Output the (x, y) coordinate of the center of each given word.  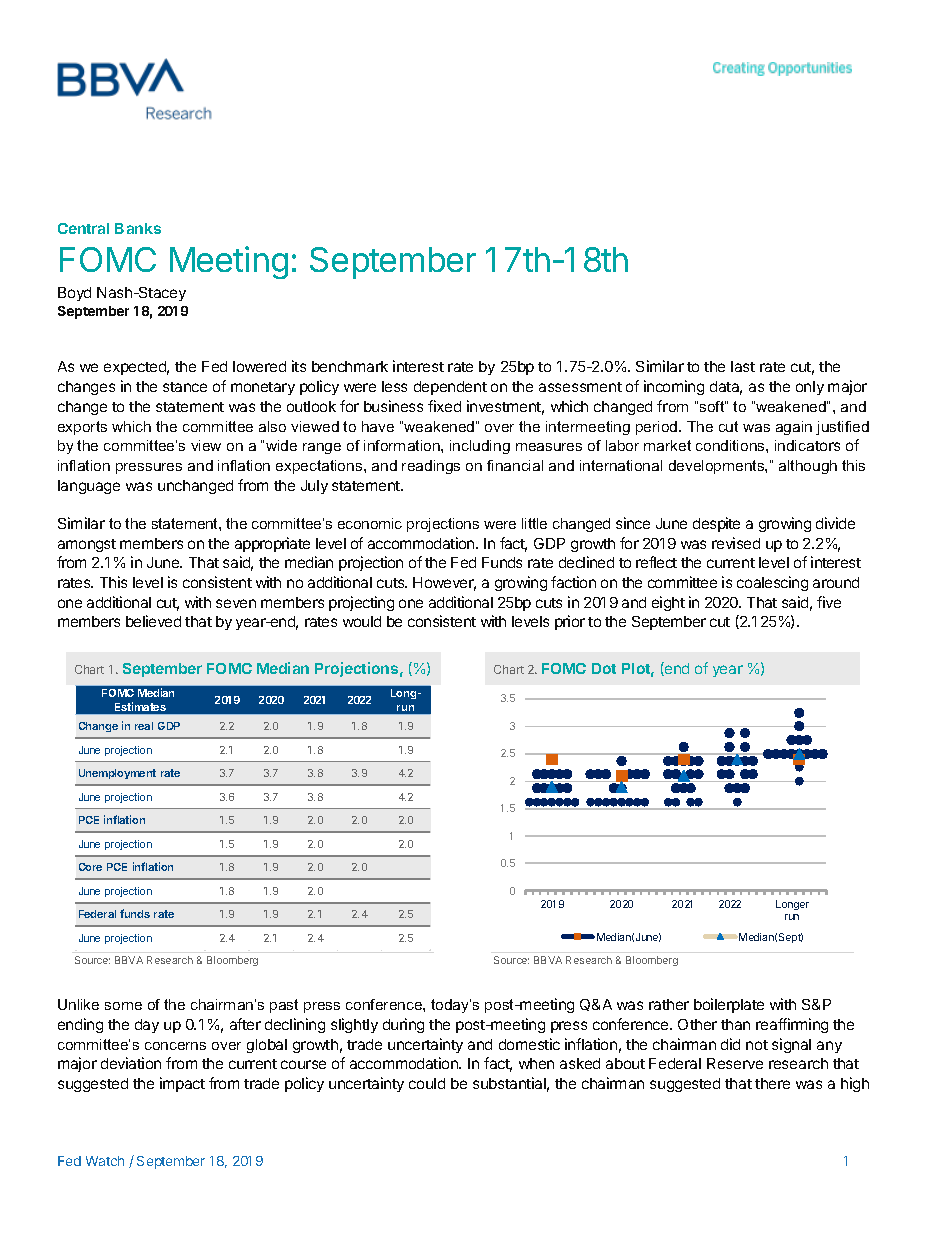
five (829, 602)
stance (185, 387)
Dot (604, 668)
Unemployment (117, 774)
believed (153, 621)
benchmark (350, 366)
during (403, 1025)
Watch (105, 1161)
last (743, 366)
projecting (361, 603)
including (480, 447)
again (794, 428)
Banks (138, 228)
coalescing (772, 583)
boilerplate (729, 1005)
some (123, 1006)
